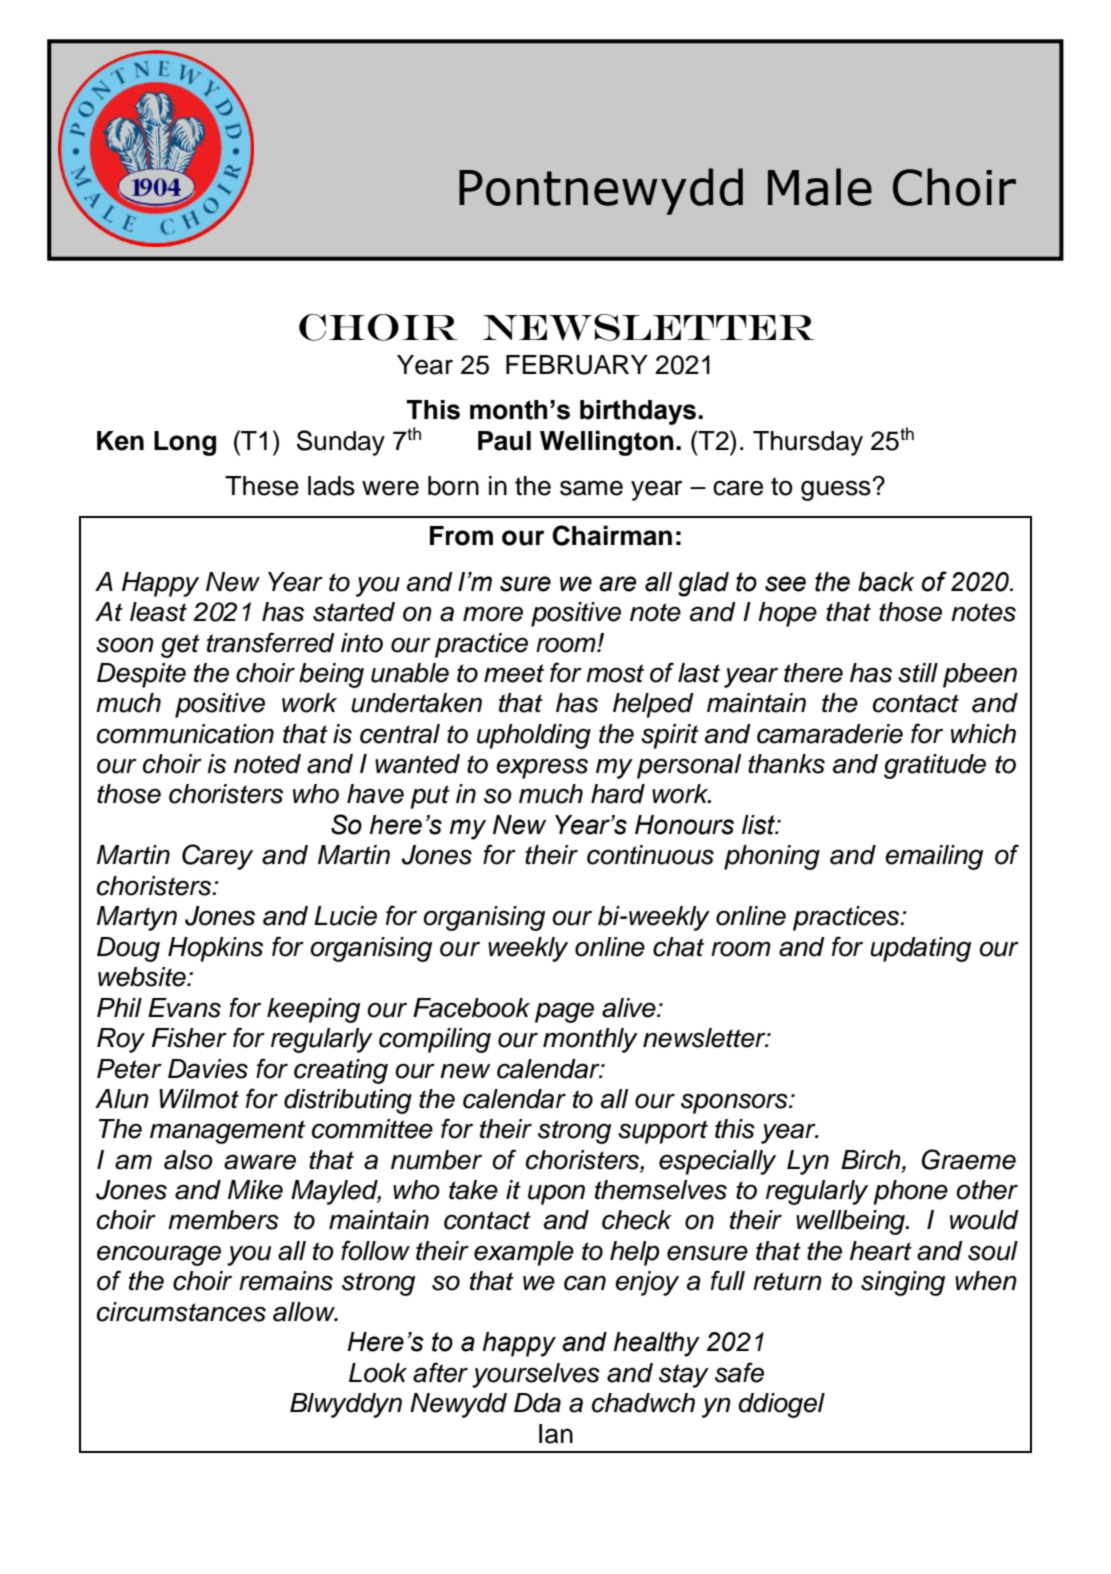  Describe the element at coordinates (920, 949) in the screenshot. I see `updating` at that location.
